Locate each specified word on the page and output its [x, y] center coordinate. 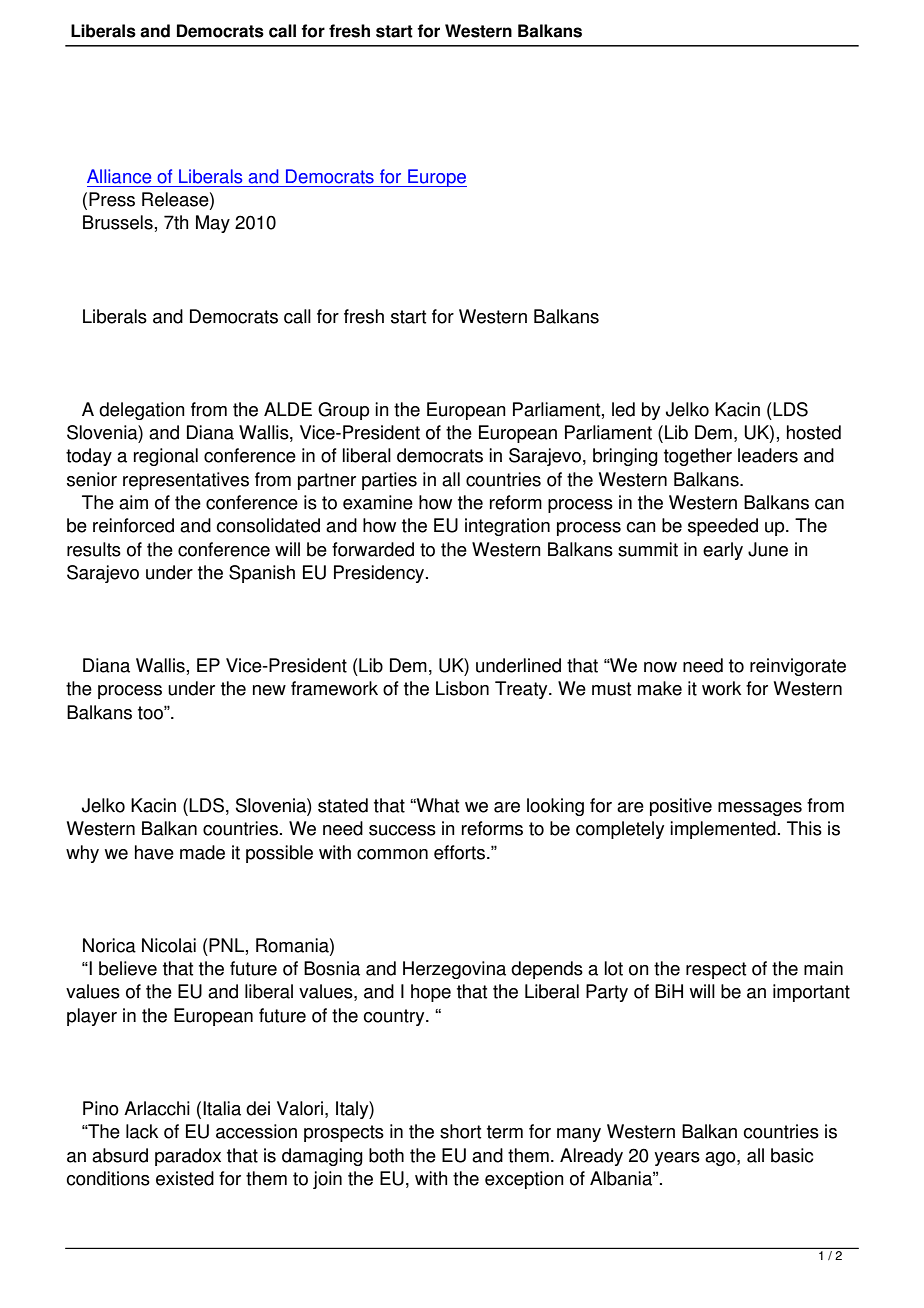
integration [507, 527]
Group [343, 411]
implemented [723, 830]
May [213, 224]
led [623, 409]
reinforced [133, 525]
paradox [188, 1157]
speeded [723, 527]
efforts [459, 852]
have [154, 852]
